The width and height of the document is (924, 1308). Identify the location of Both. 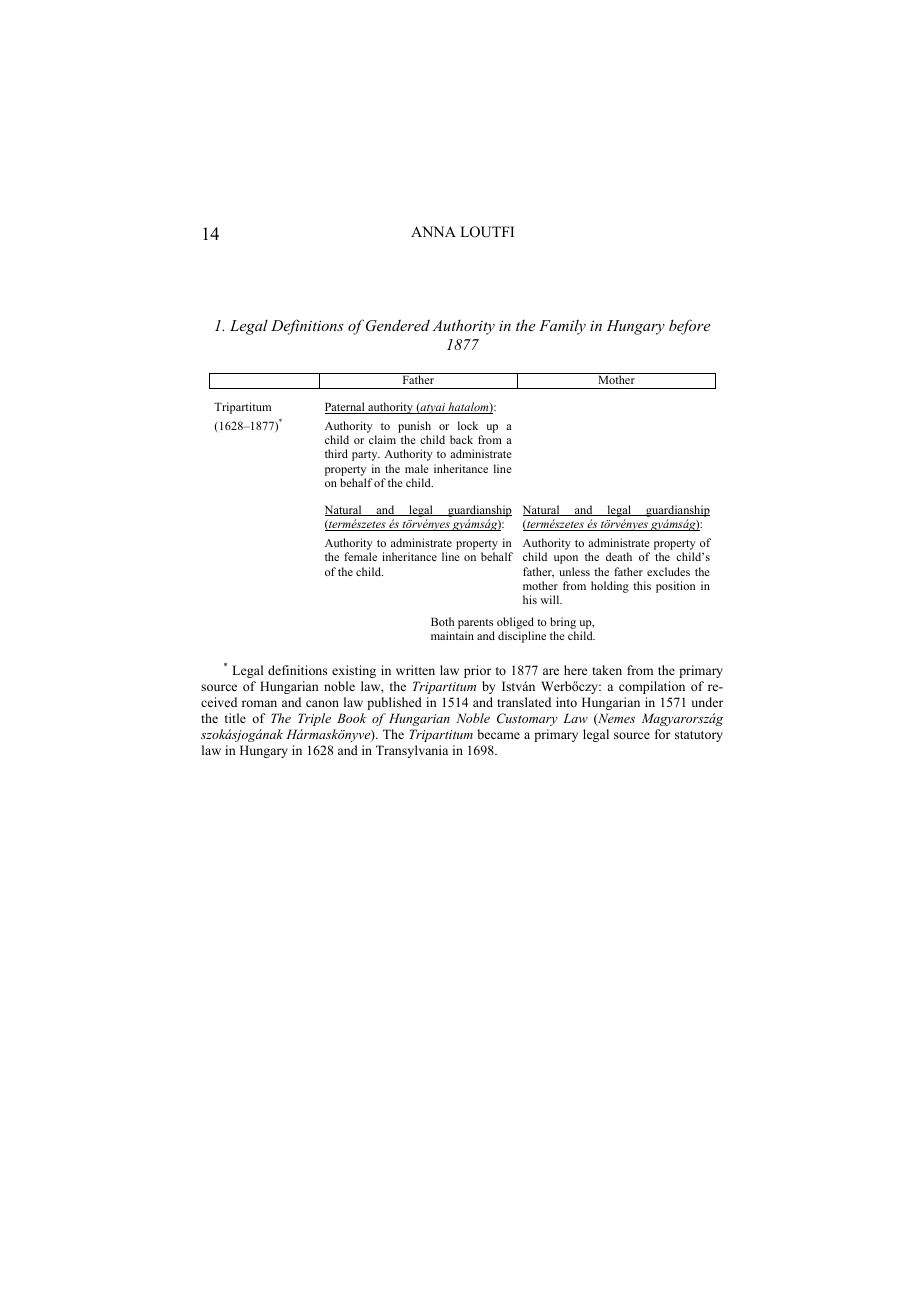
(442, 621).
